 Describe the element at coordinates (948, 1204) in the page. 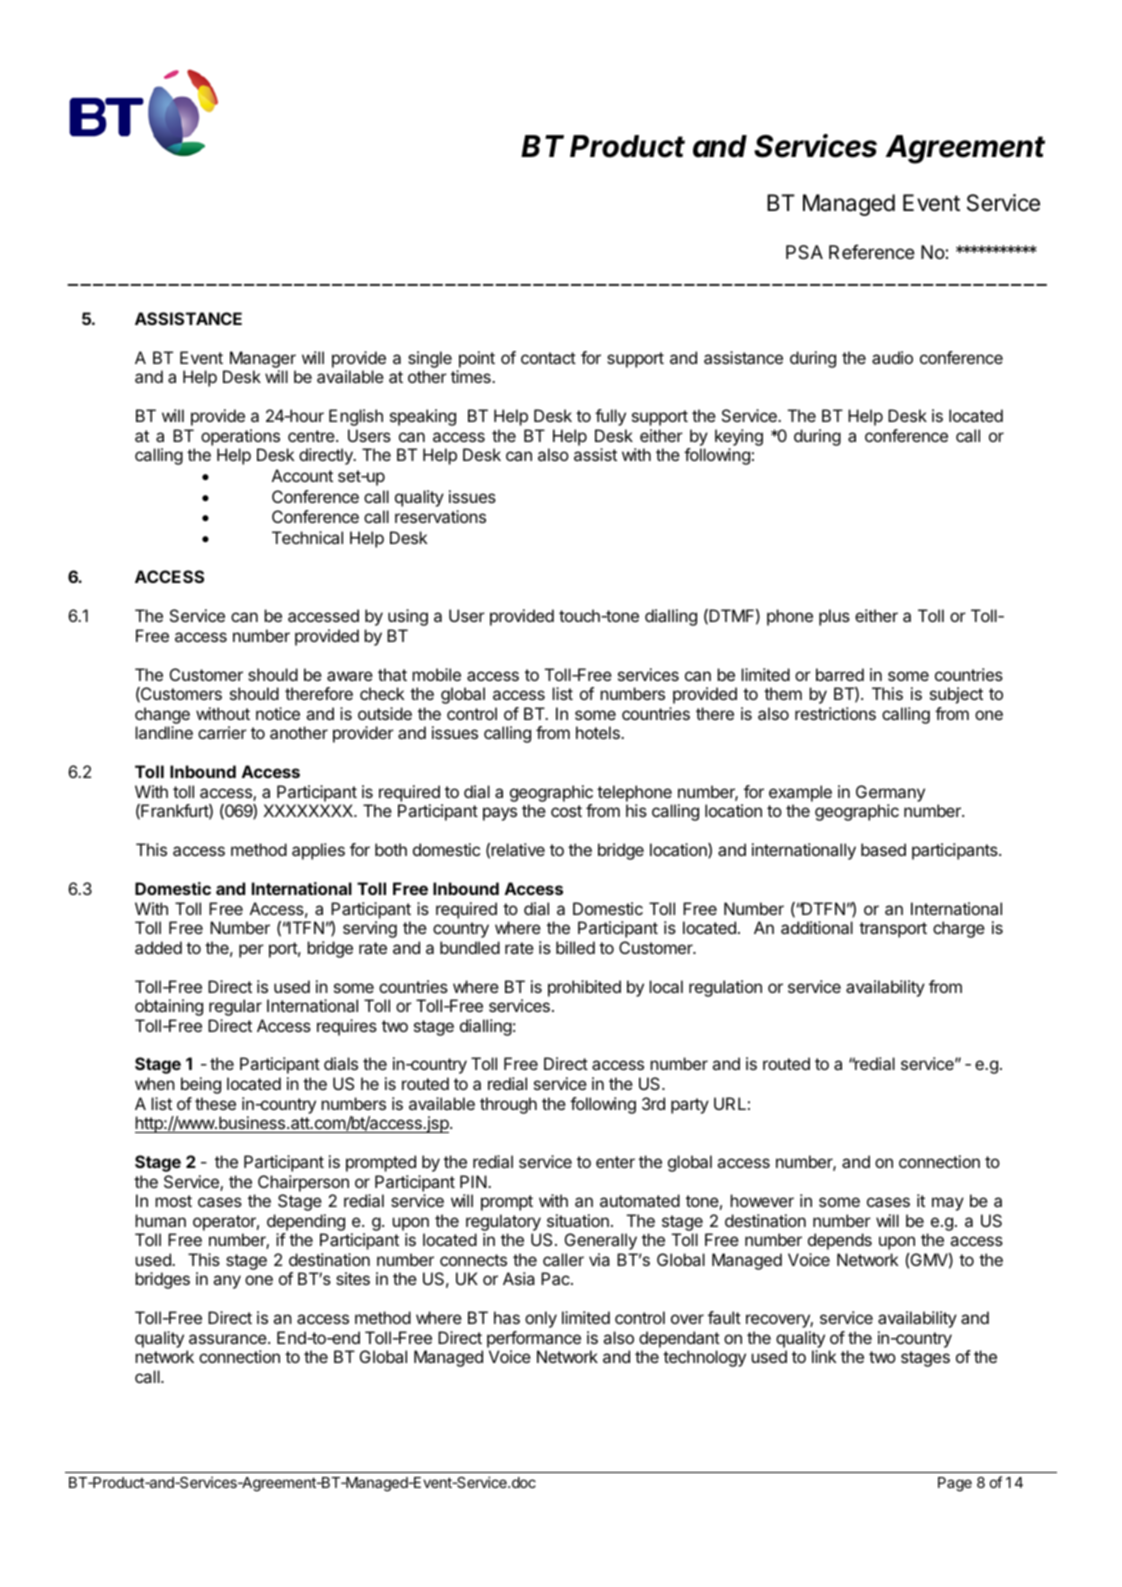

I see `may` at that location.
